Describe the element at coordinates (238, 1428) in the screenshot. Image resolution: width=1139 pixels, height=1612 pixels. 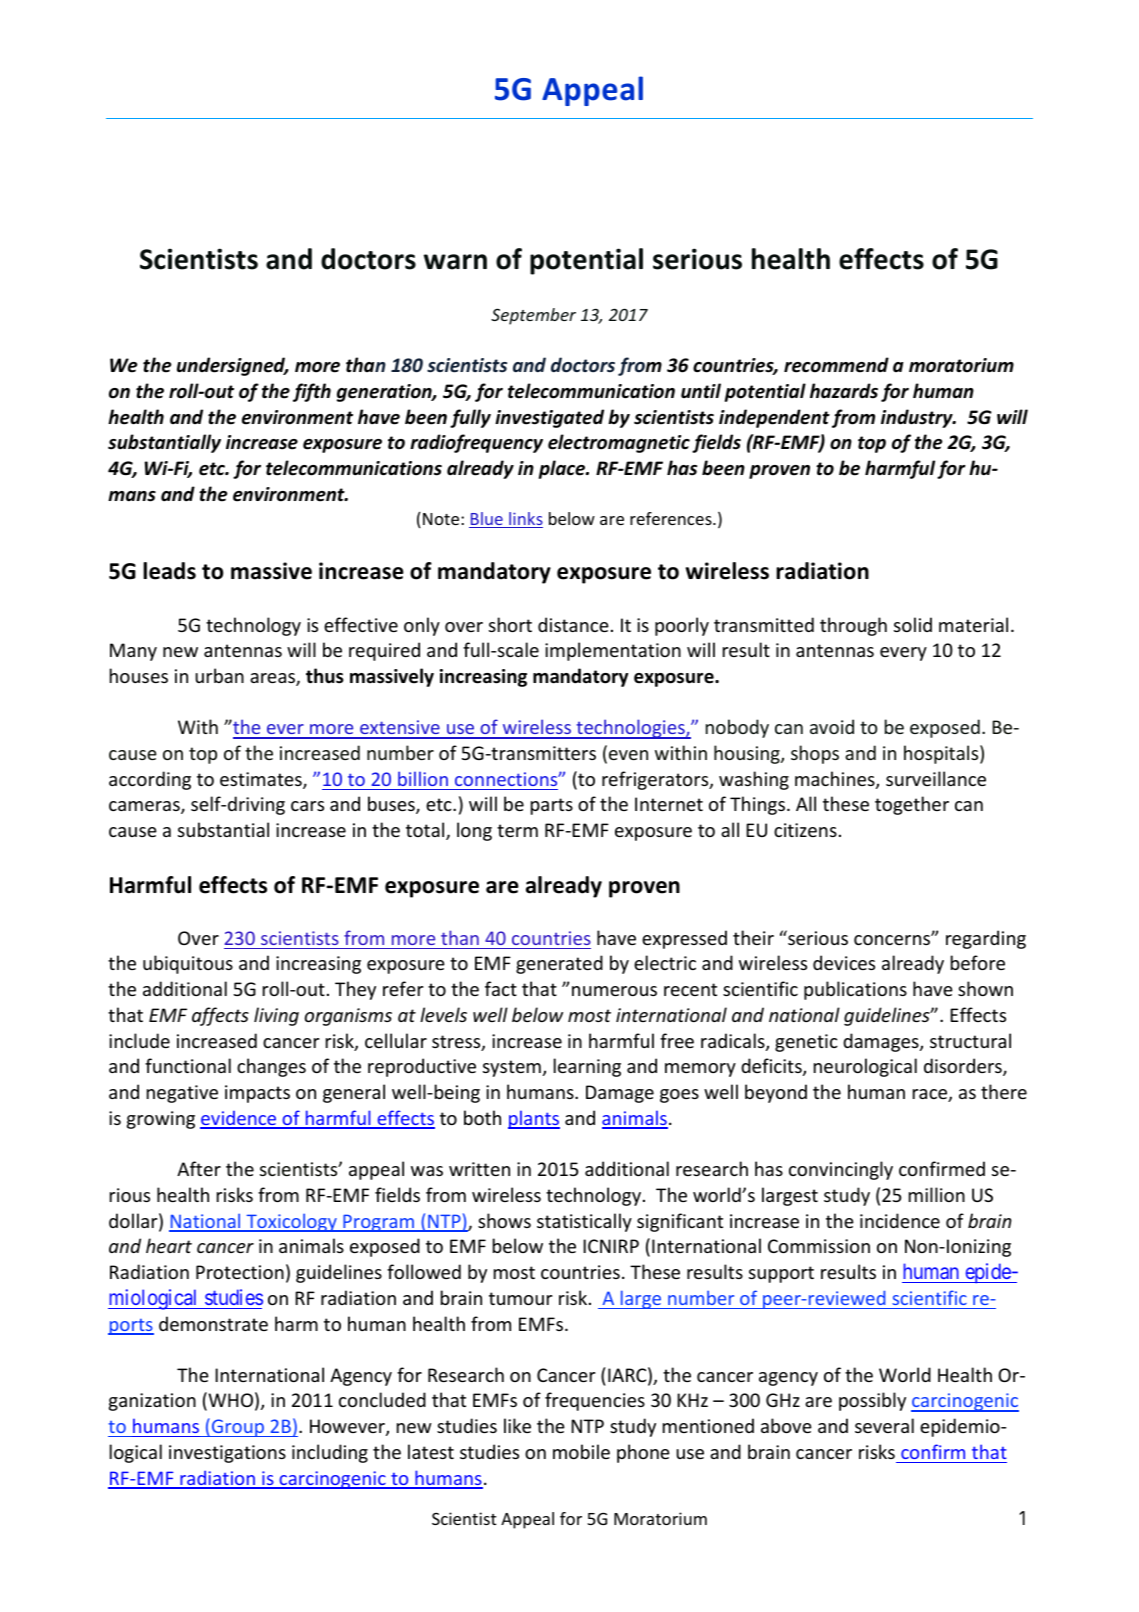
I see `Group` at that location.
